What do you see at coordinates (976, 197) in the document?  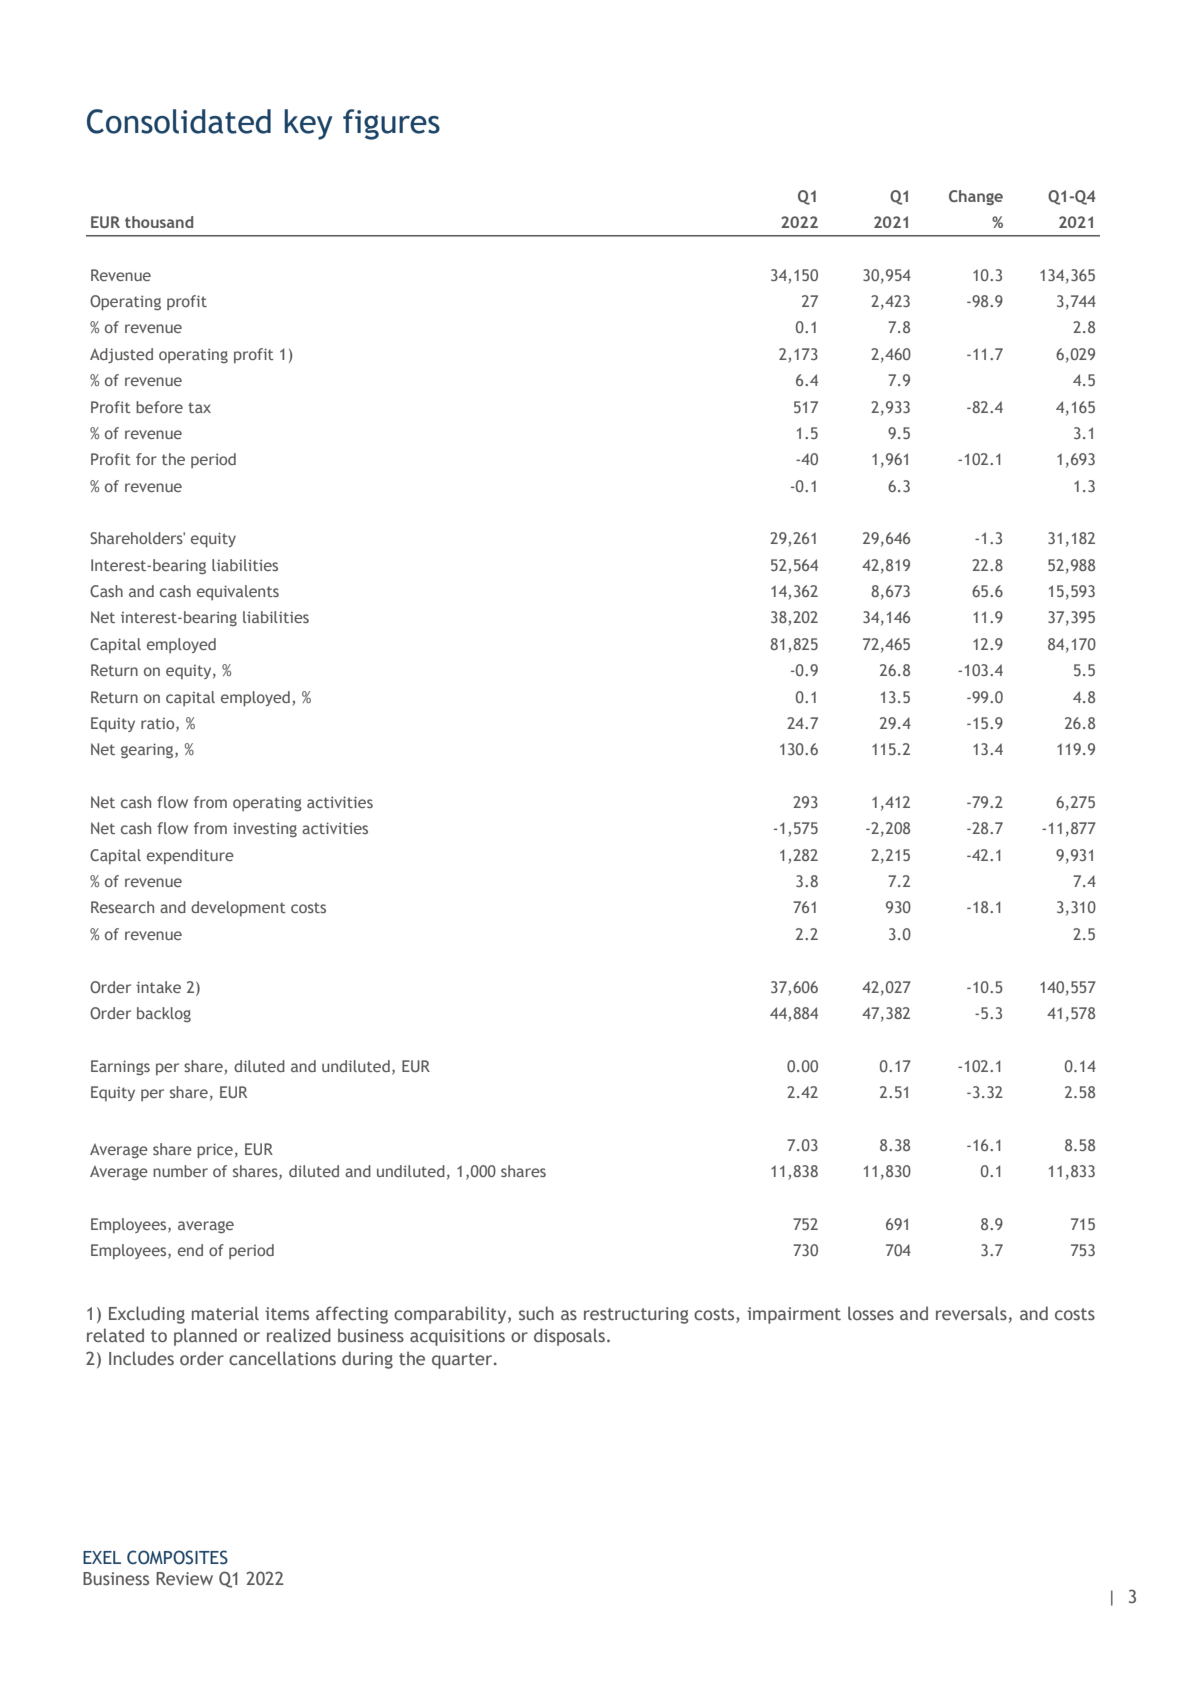 I see `Change` at bounding box center [976, 197].
